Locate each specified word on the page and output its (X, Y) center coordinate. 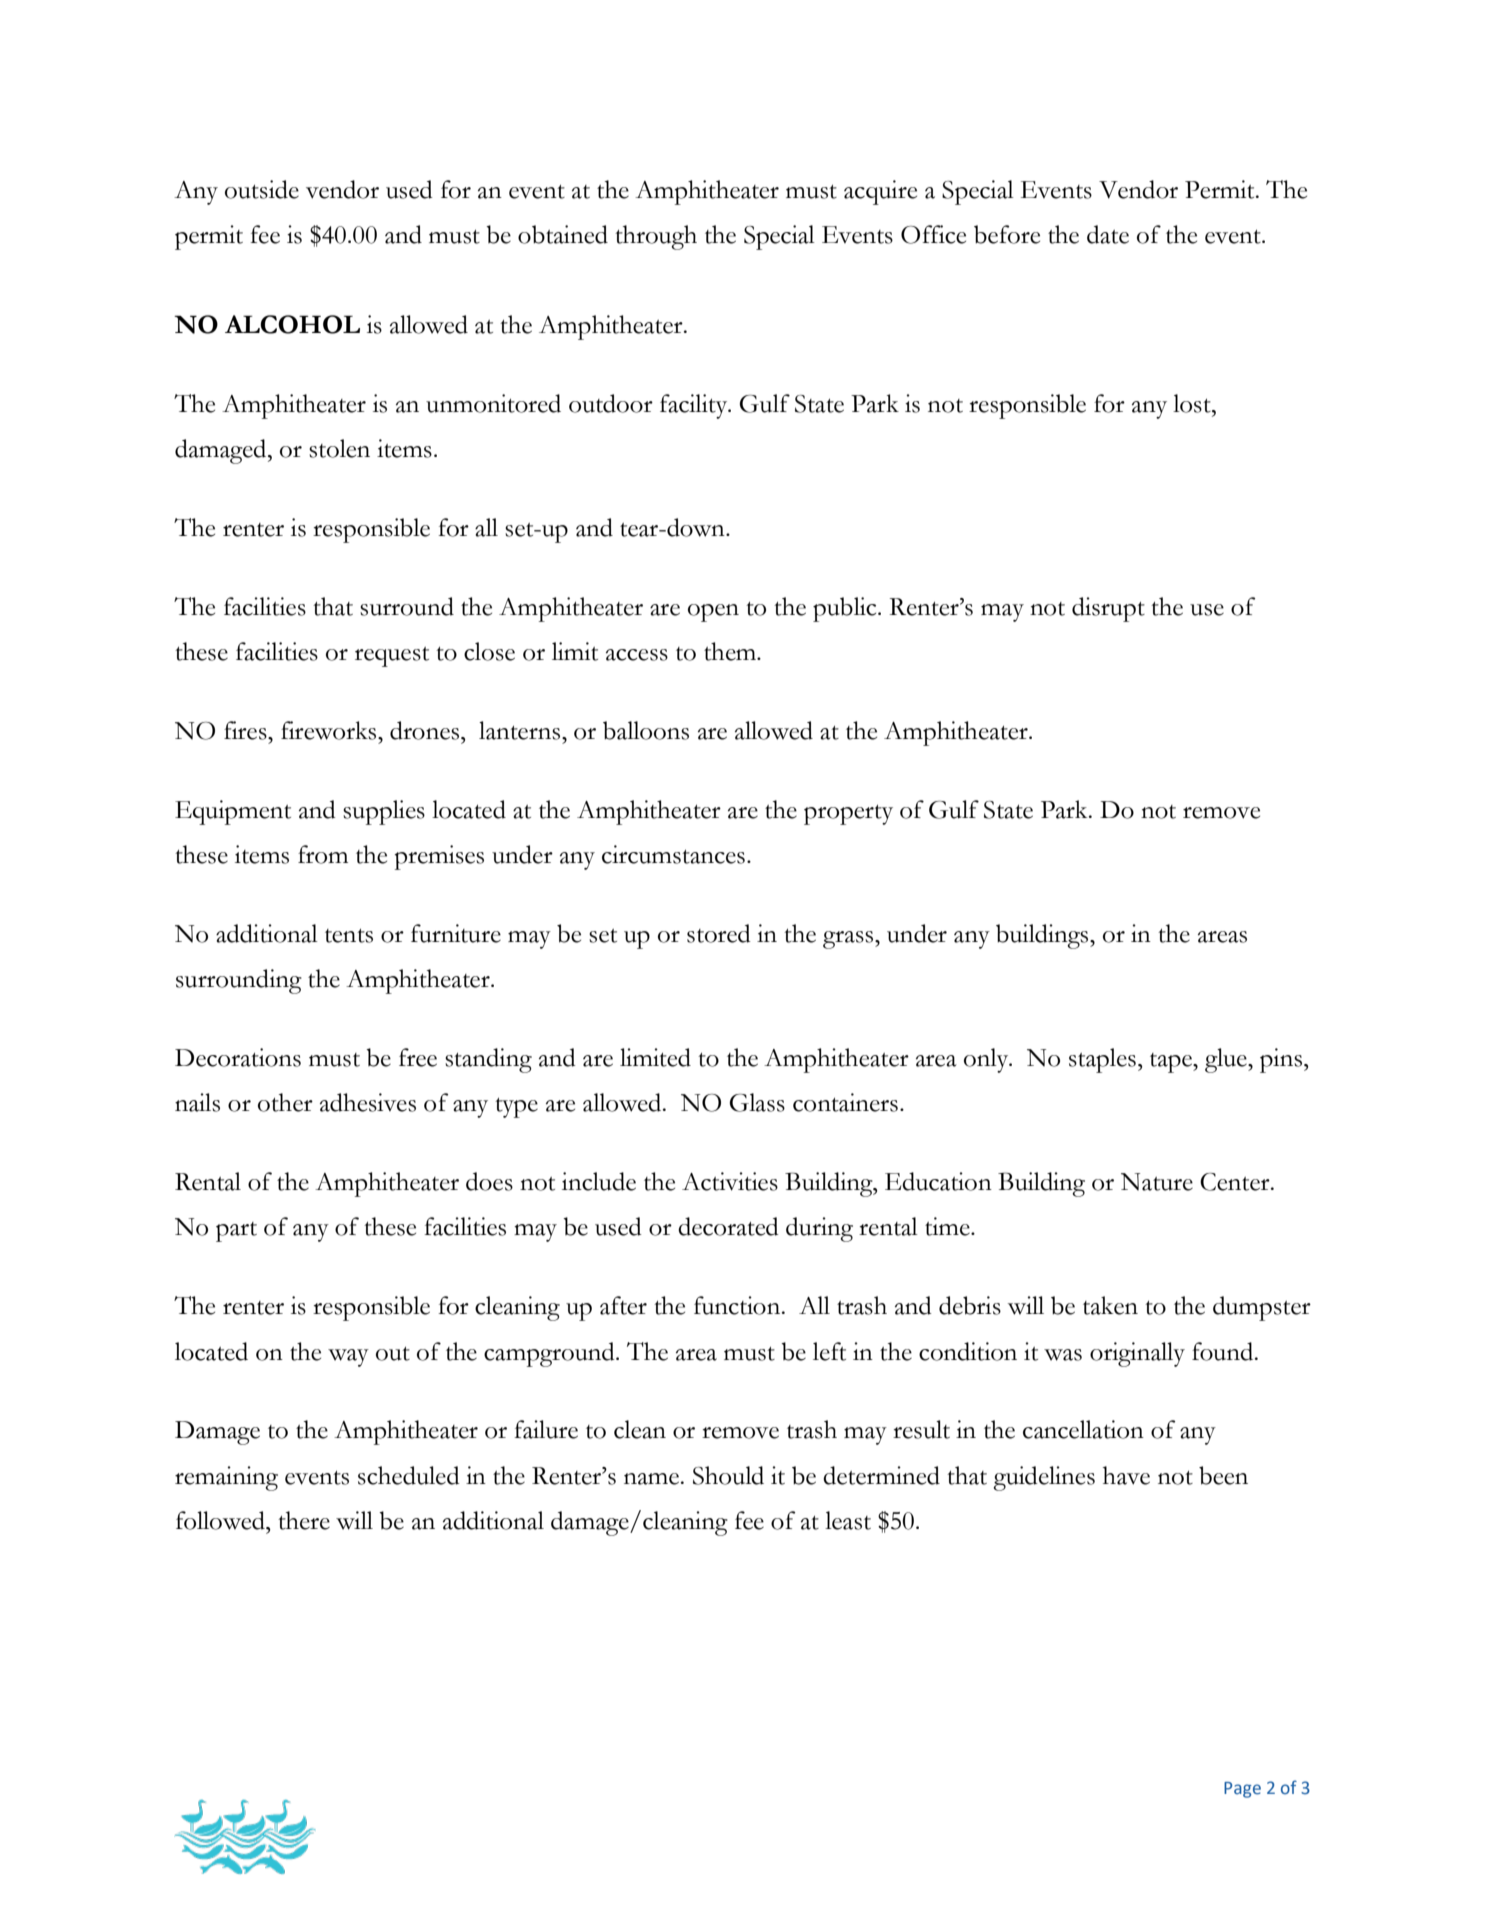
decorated (728, 1226)
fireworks (330, 730)
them (731, 651)
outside (262, 189)
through (656, 237)
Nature (1157, 1182)
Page (1242, 1790)
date (1108, 234)
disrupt (1108, 609)
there (304, 1520)
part (236, 1232)
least (848, 1520)
